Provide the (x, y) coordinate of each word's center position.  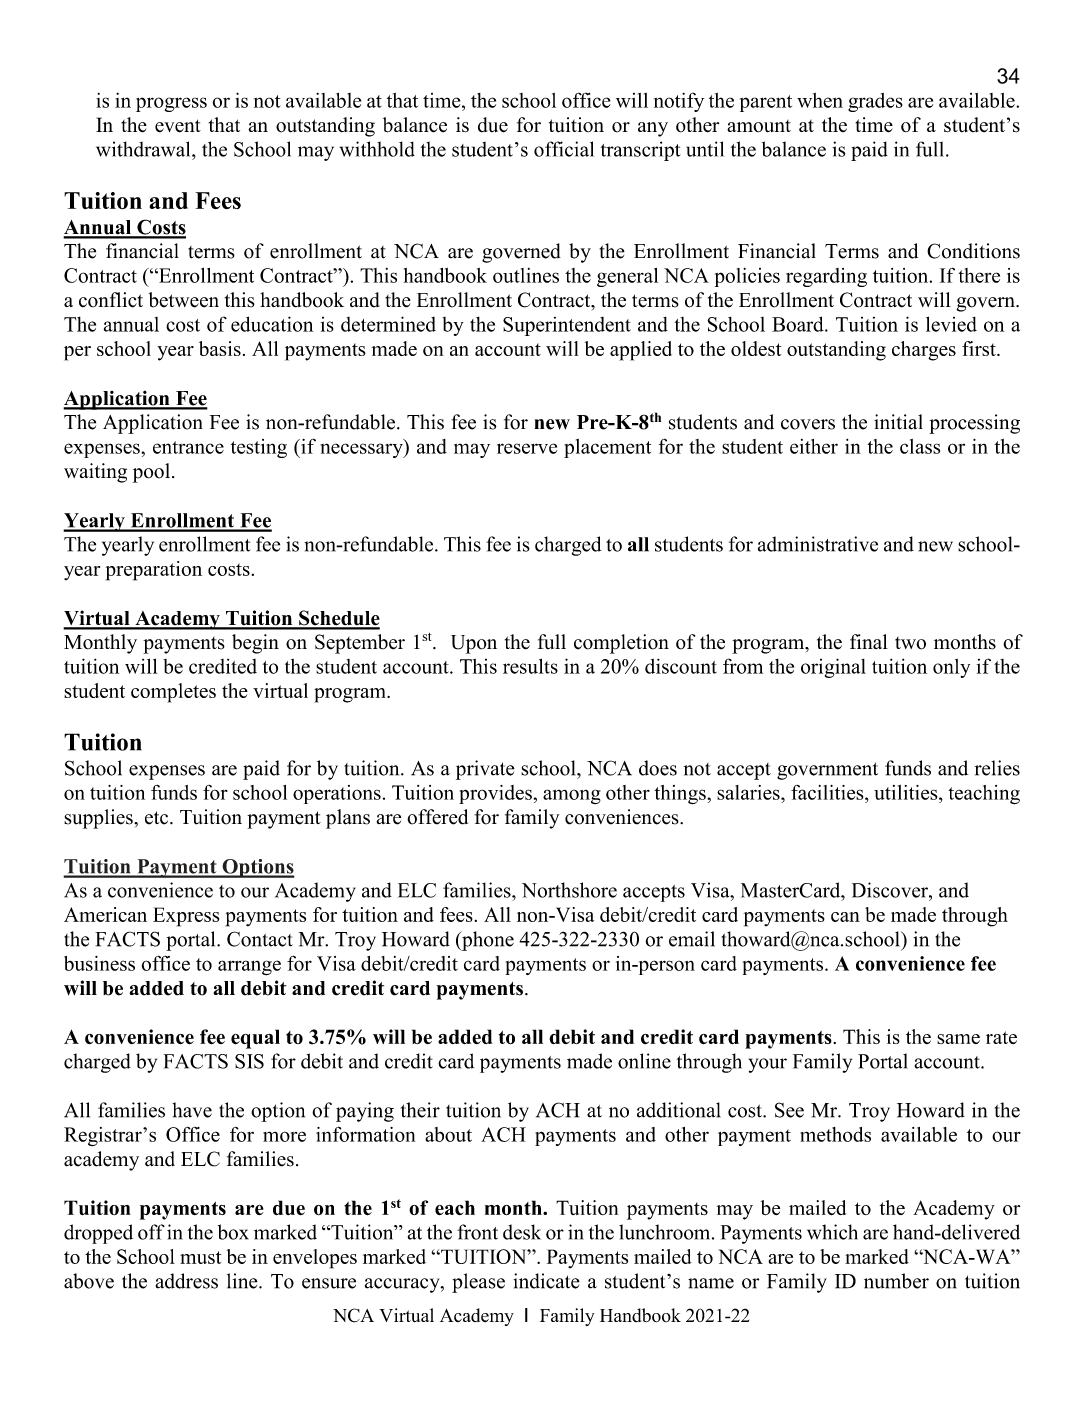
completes (173, 693)
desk (522, 1232)
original (833, 668)
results (530, 666)
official (564, 149)
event (178, 126)
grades (875, 102)
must (200, 1257)
